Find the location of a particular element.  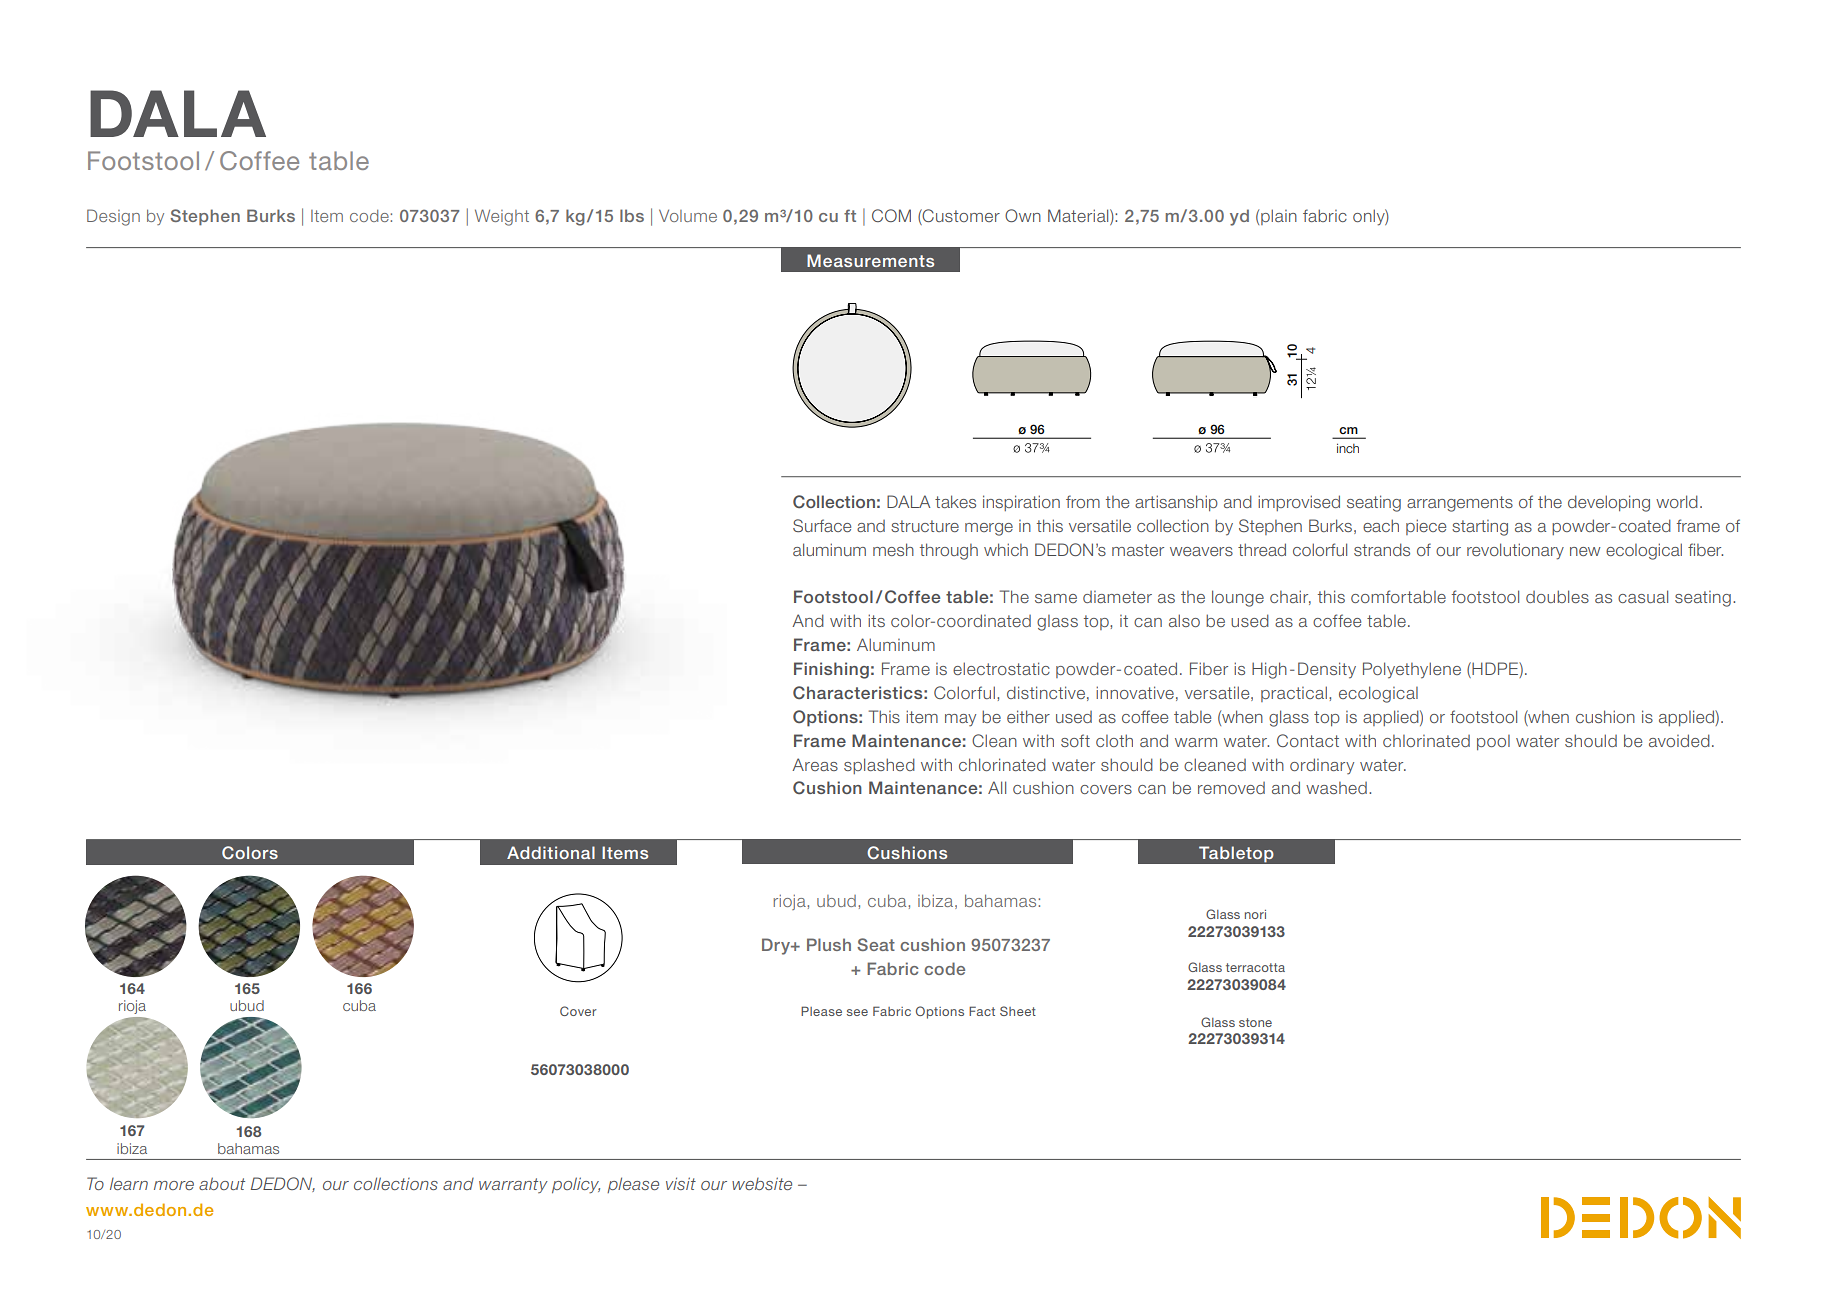

arrangements is located at coordinates (1460, 504).
